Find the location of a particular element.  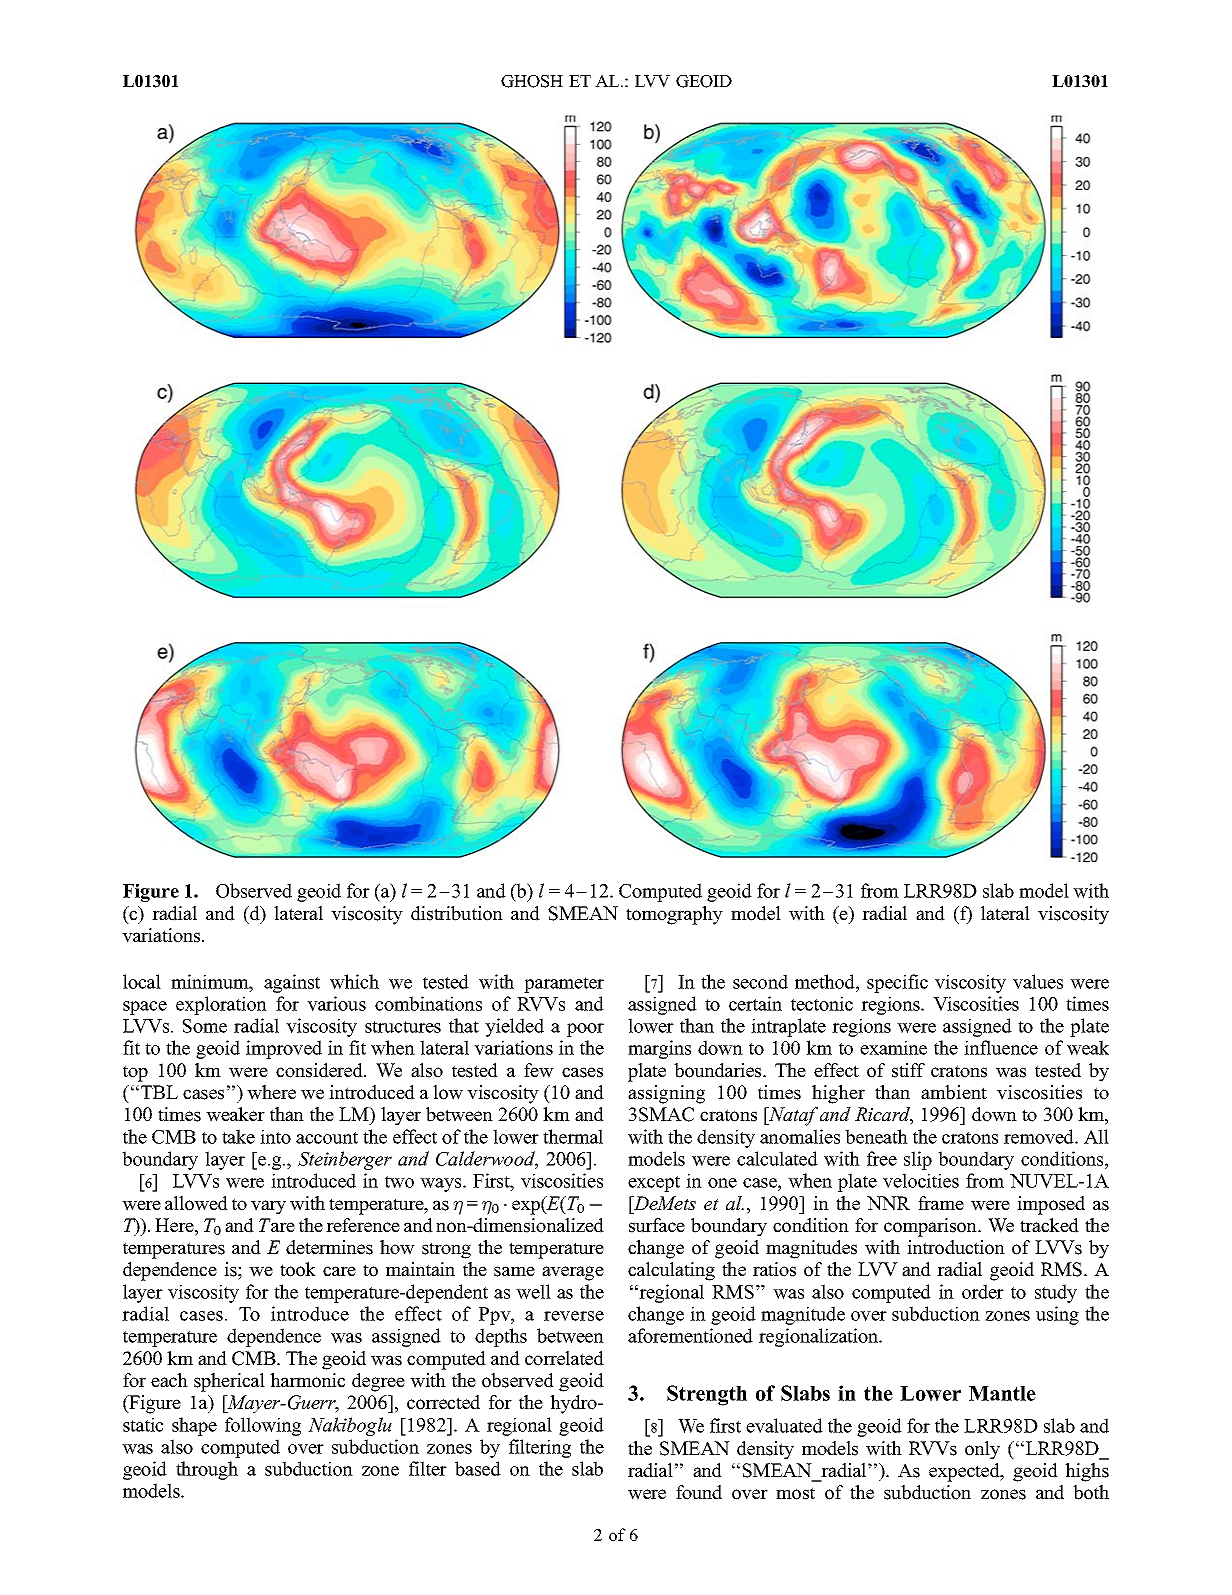

GHOSH is located at coordinates (532, 81).
